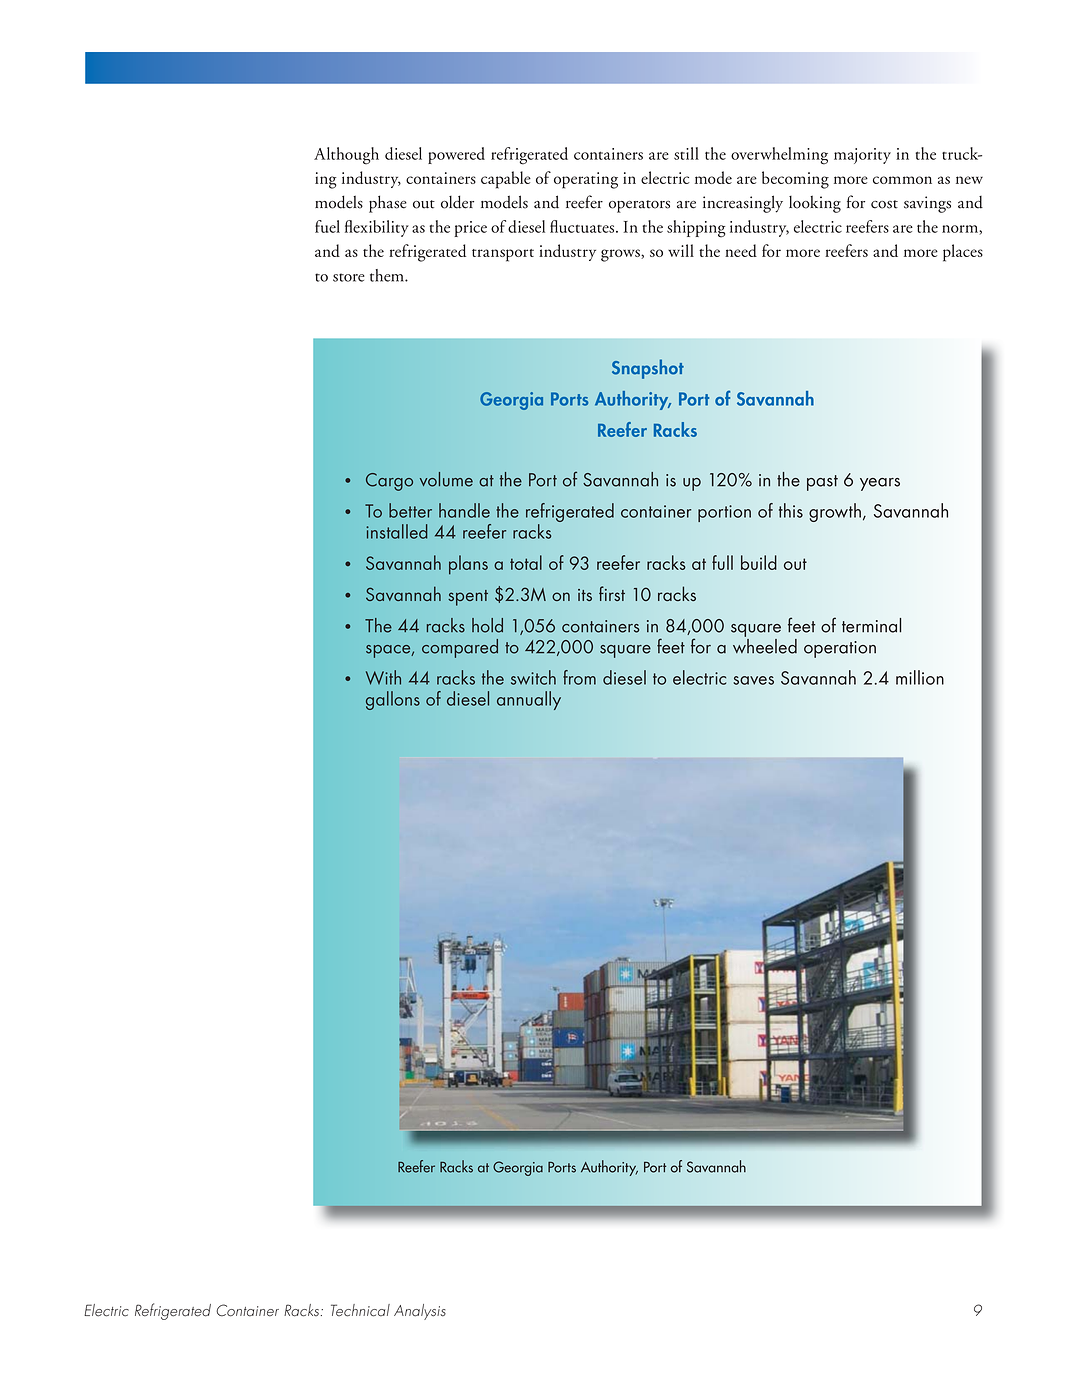 The width and height of the screenshot is (1065, 1378). I want to click on Analysis, so click(420, 1312).
